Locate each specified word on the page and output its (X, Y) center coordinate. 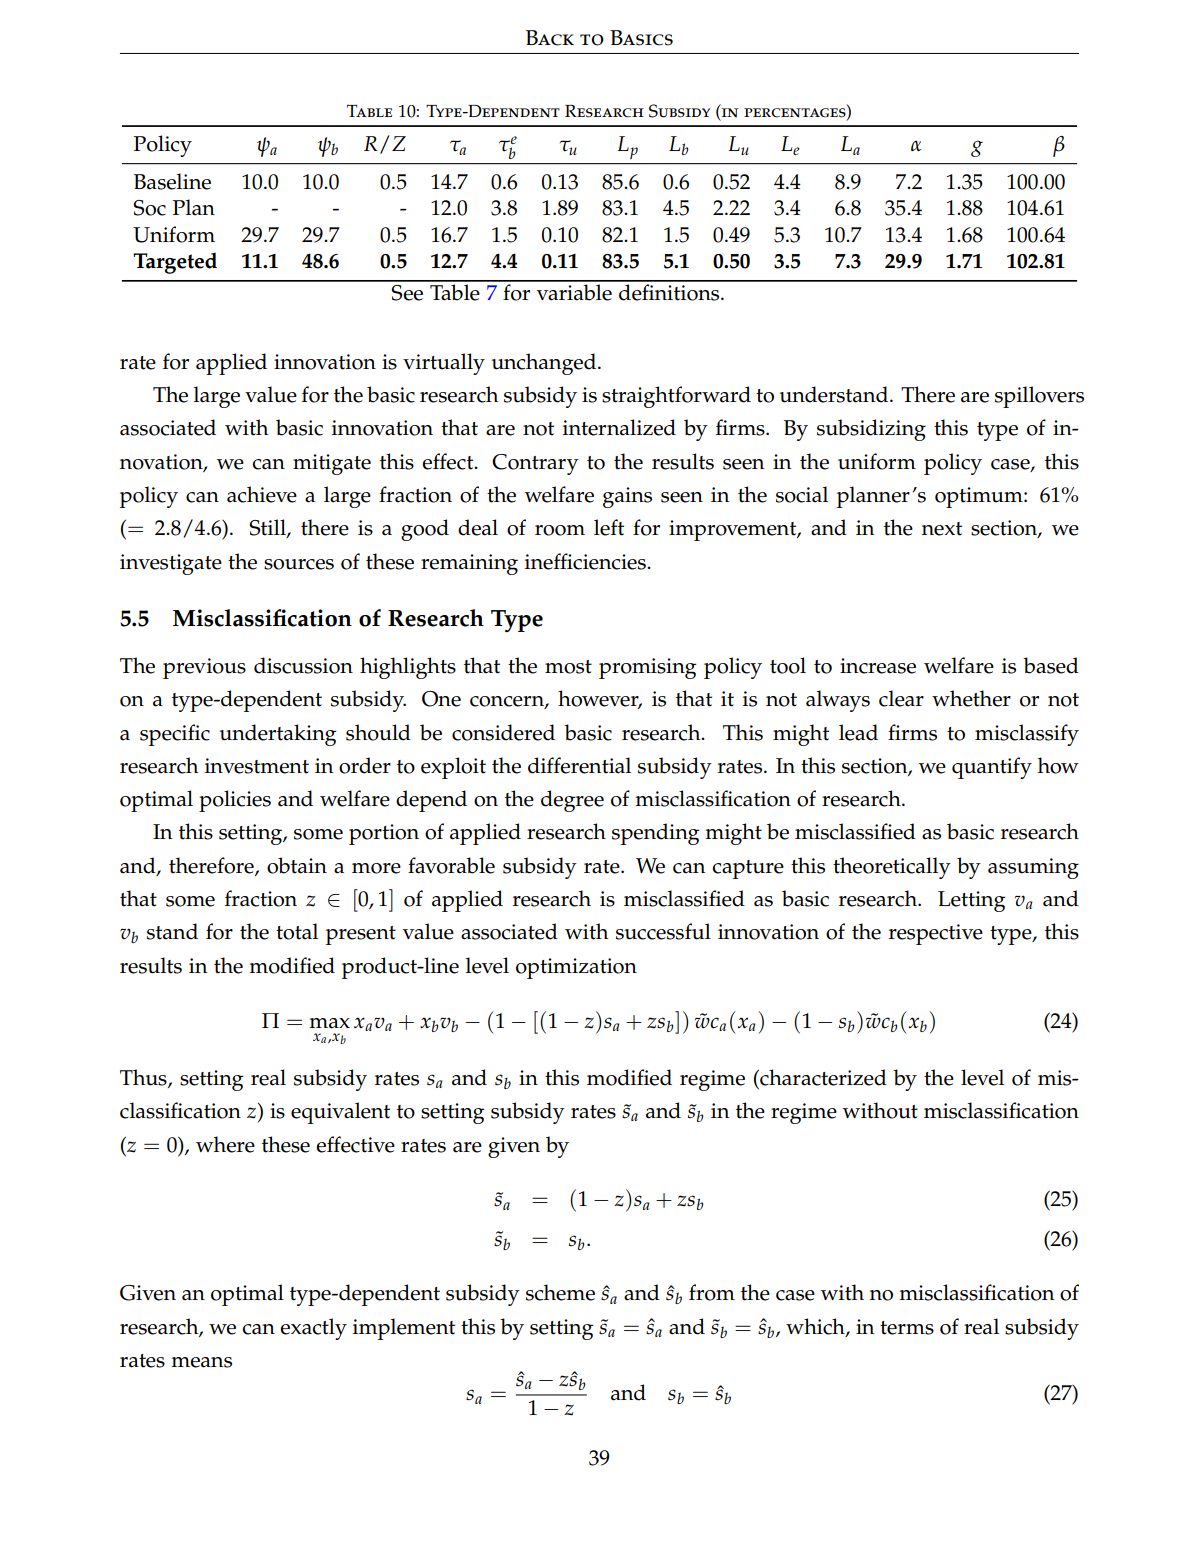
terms (907, 1328)
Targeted (175, 263)
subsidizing (871, 430)
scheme (560, 1292)
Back (550, 38)
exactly (313, 1329)
